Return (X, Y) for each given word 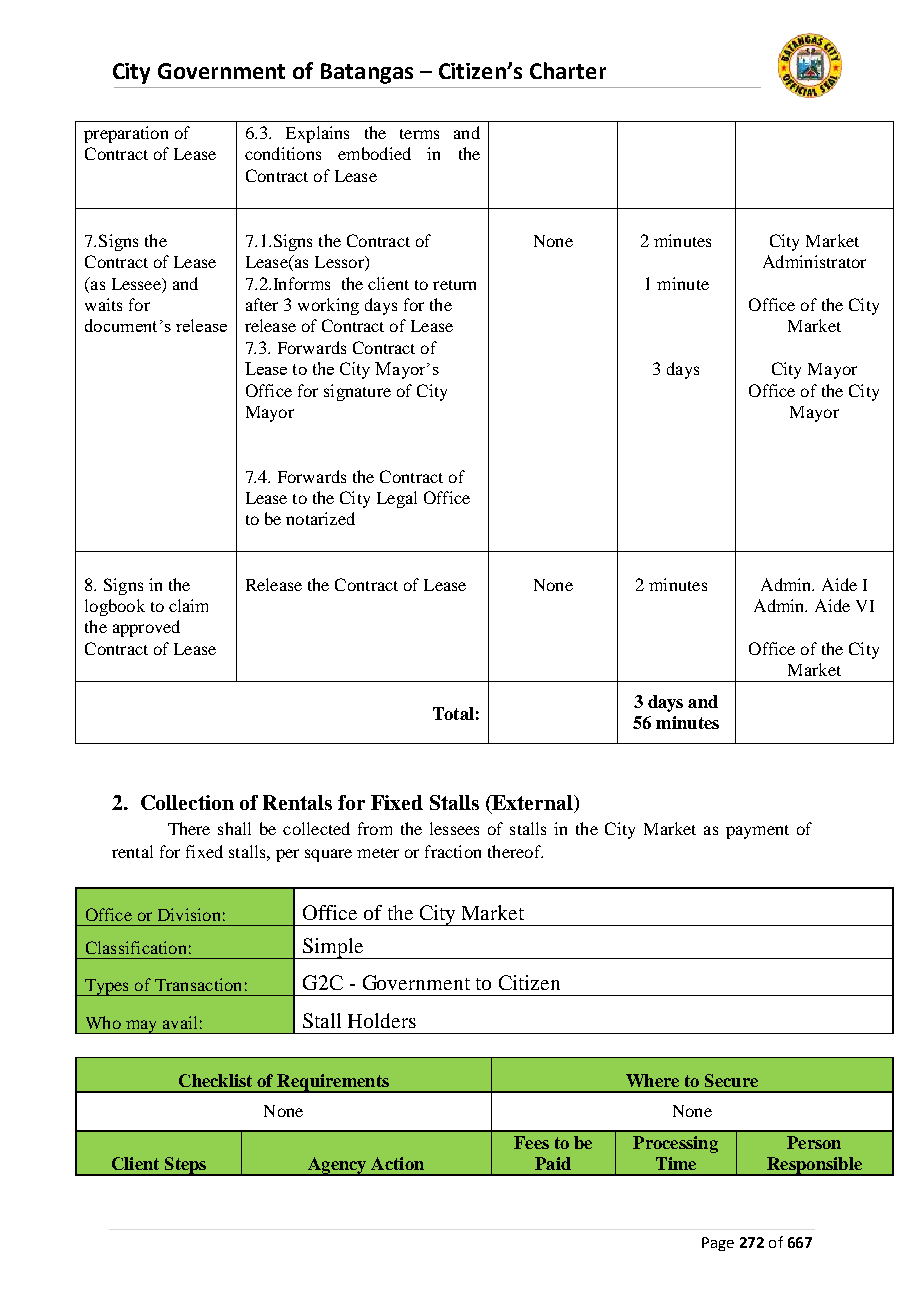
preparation (126, 134)
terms (419, 134)
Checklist (215, 1080)
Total (453, 713)
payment (757, 832)
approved (146, 628)
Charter (568, 70)
